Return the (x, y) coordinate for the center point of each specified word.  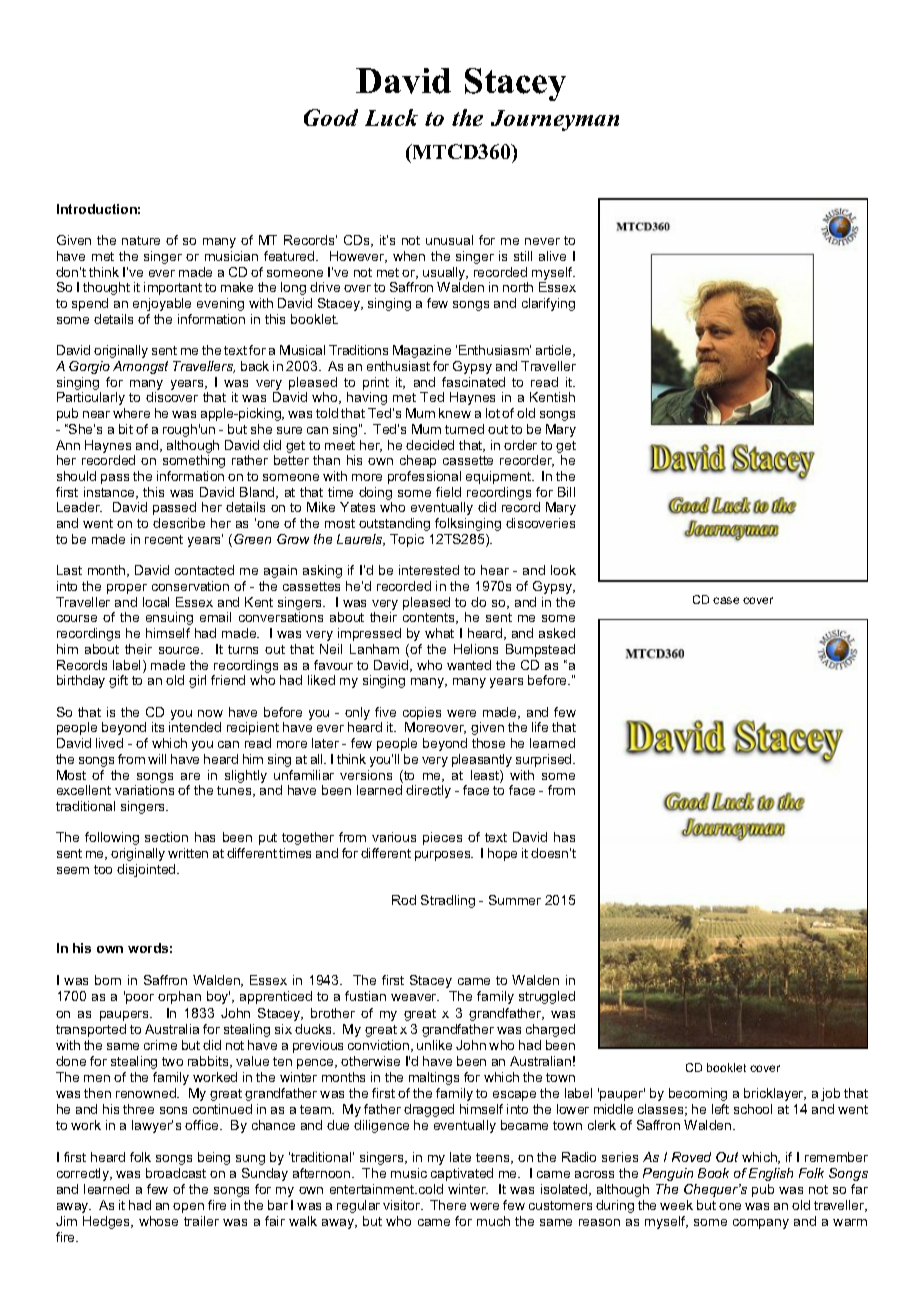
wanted (469, 665)
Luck (391, 117)
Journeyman (555, 120)
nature (141, 240)
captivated (462, 1174)
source (180, 650)
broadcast (176, 1173)
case (726, 600)
